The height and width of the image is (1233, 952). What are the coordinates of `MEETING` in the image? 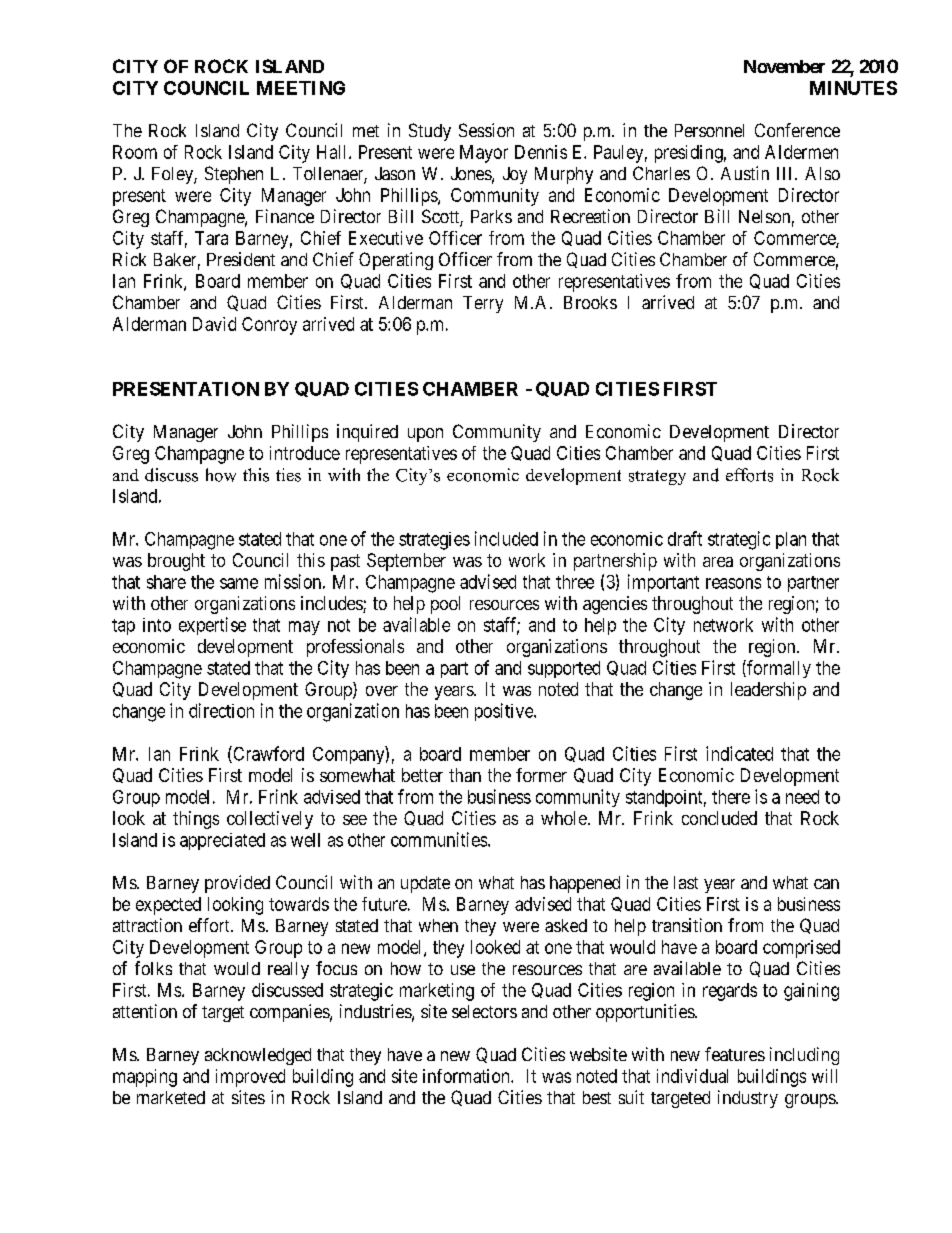 It's located at (301, 88).
